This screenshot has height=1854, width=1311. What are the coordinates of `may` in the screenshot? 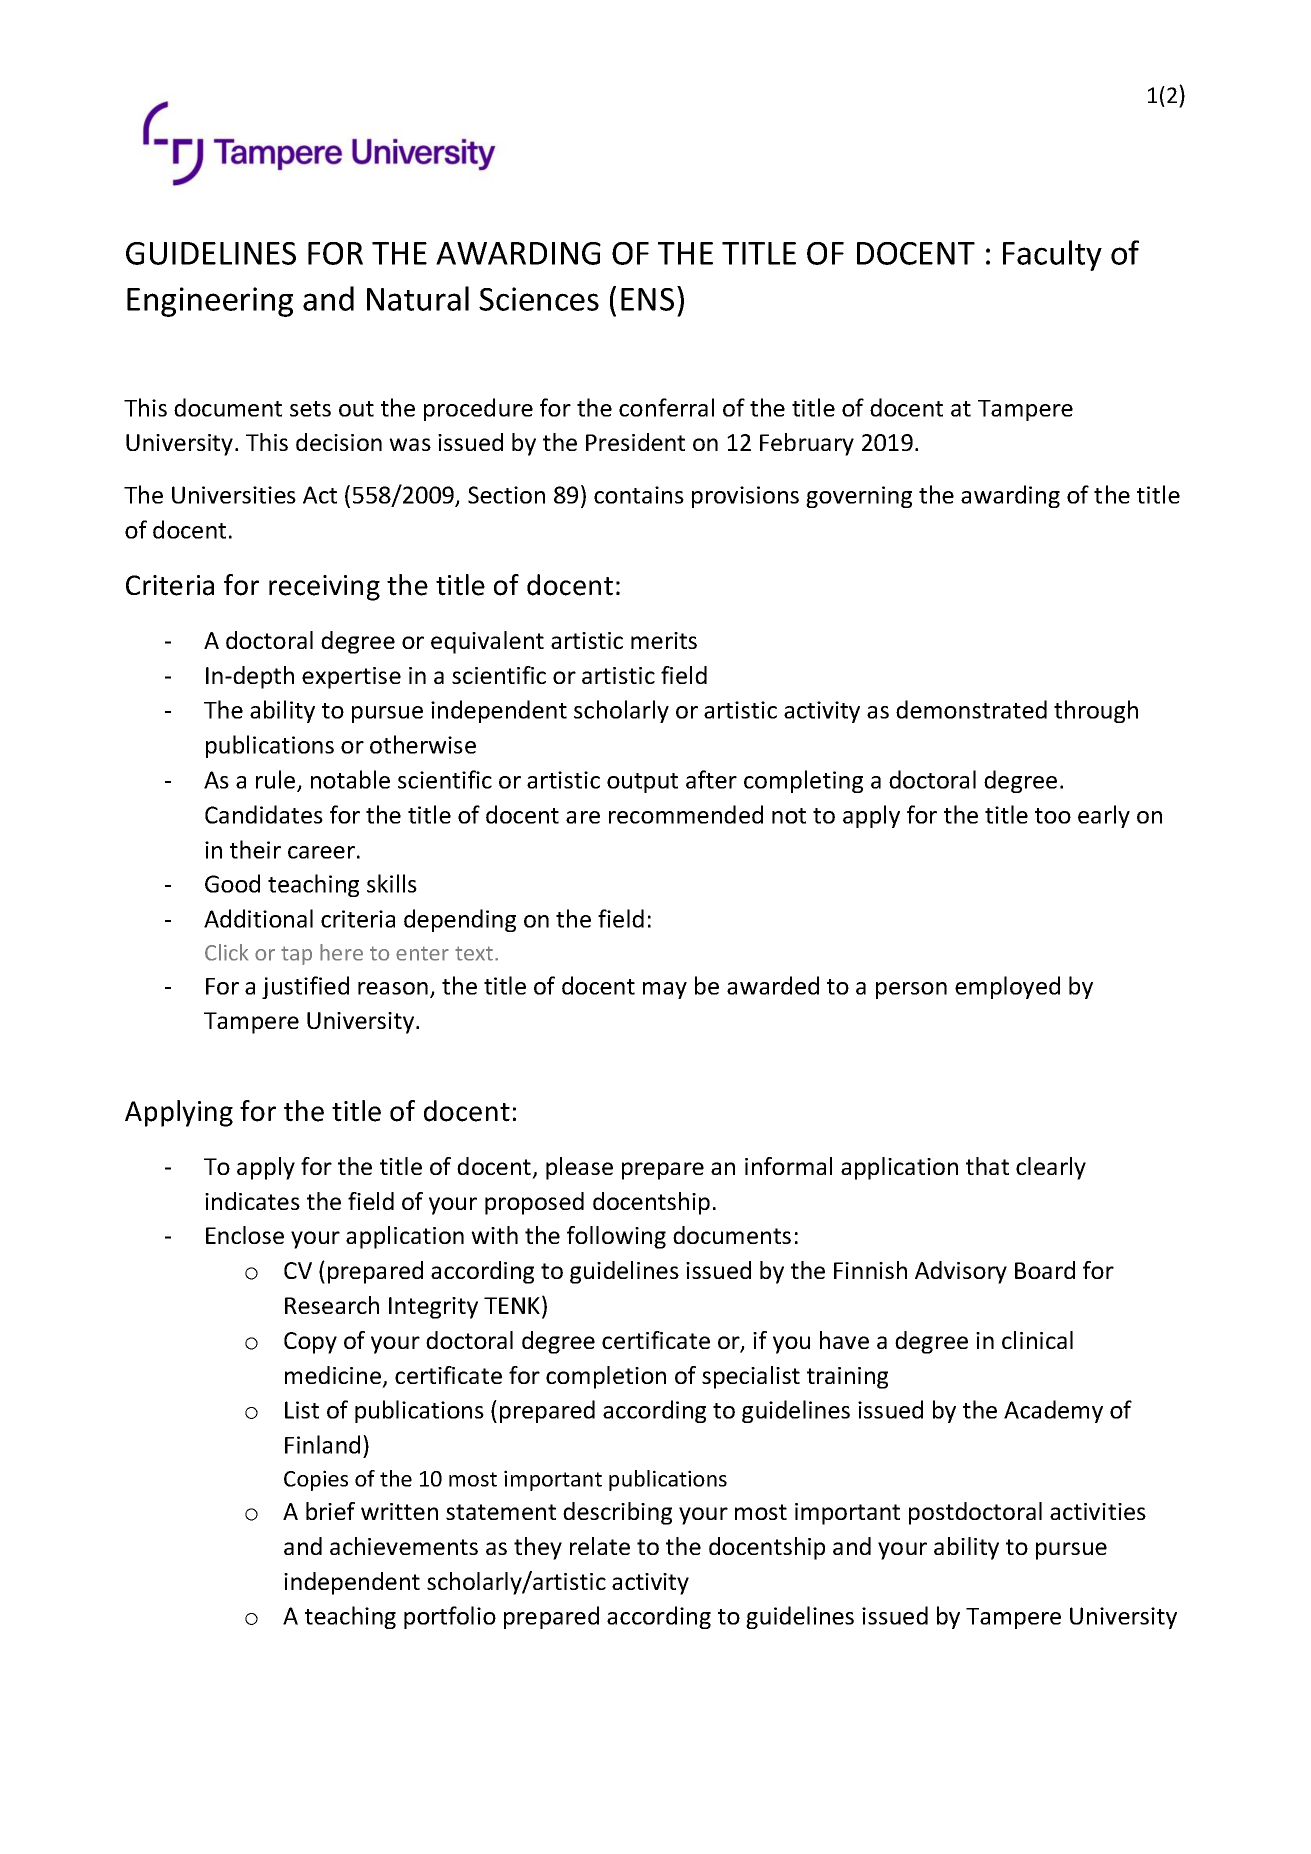 It's located at (665, 990).
